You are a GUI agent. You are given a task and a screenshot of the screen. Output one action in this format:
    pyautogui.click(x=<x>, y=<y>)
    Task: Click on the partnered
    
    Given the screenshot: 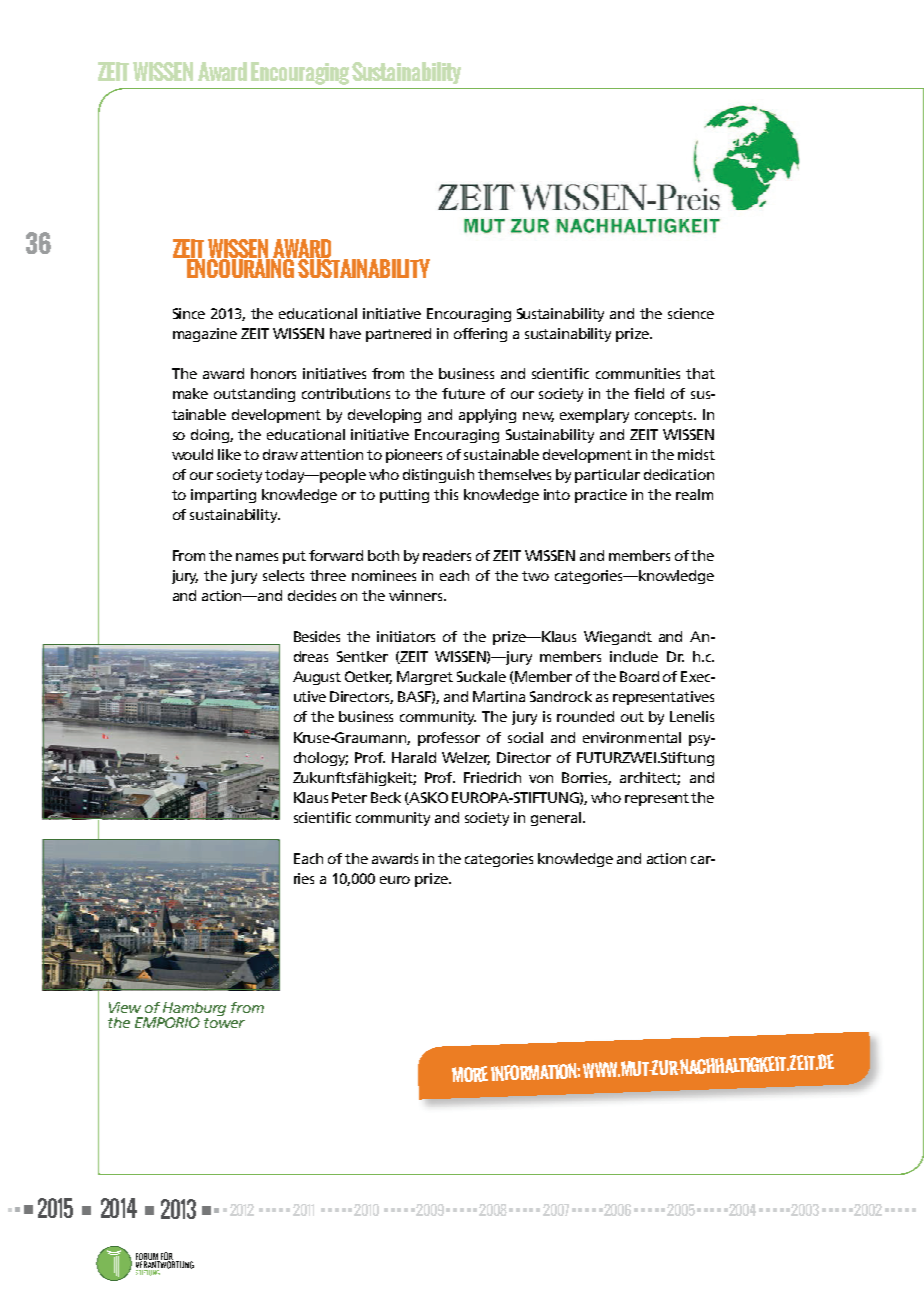 What is the action you would take?
    pyautogui.click(x=398, y=335)
